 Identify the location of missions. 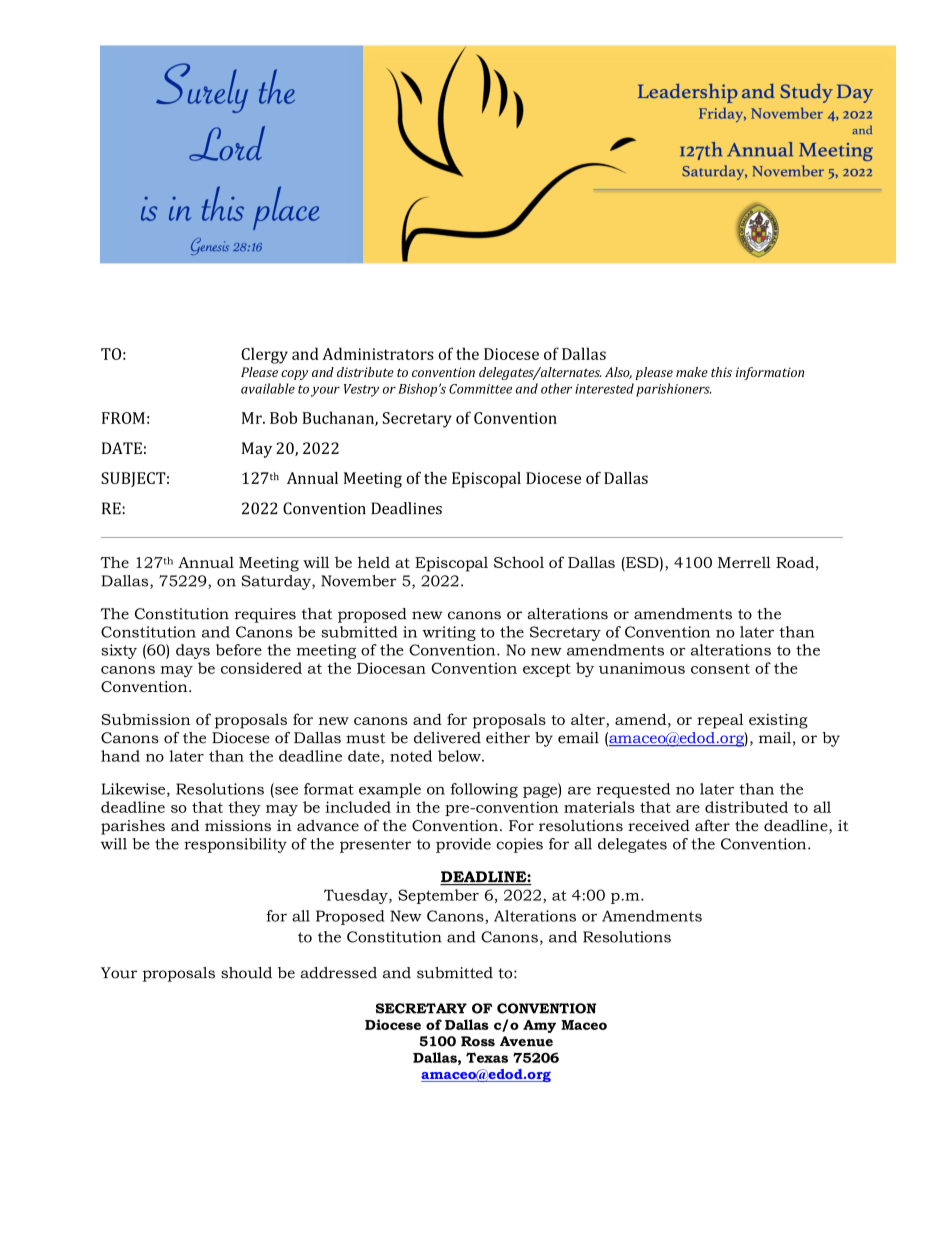
(238, 825).
